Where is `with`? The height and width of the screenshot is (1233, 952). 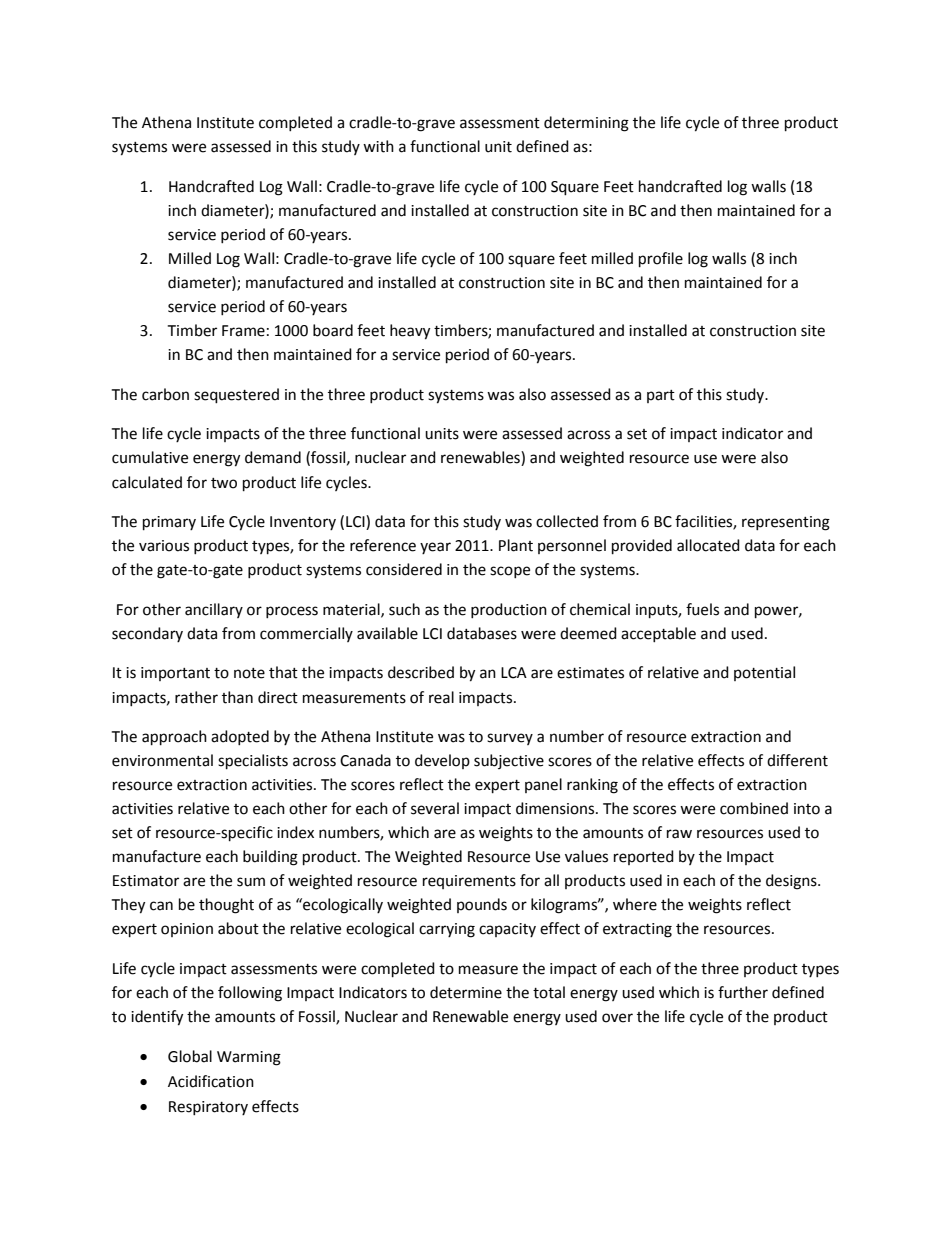 with is located at coordinates (378, 146).
